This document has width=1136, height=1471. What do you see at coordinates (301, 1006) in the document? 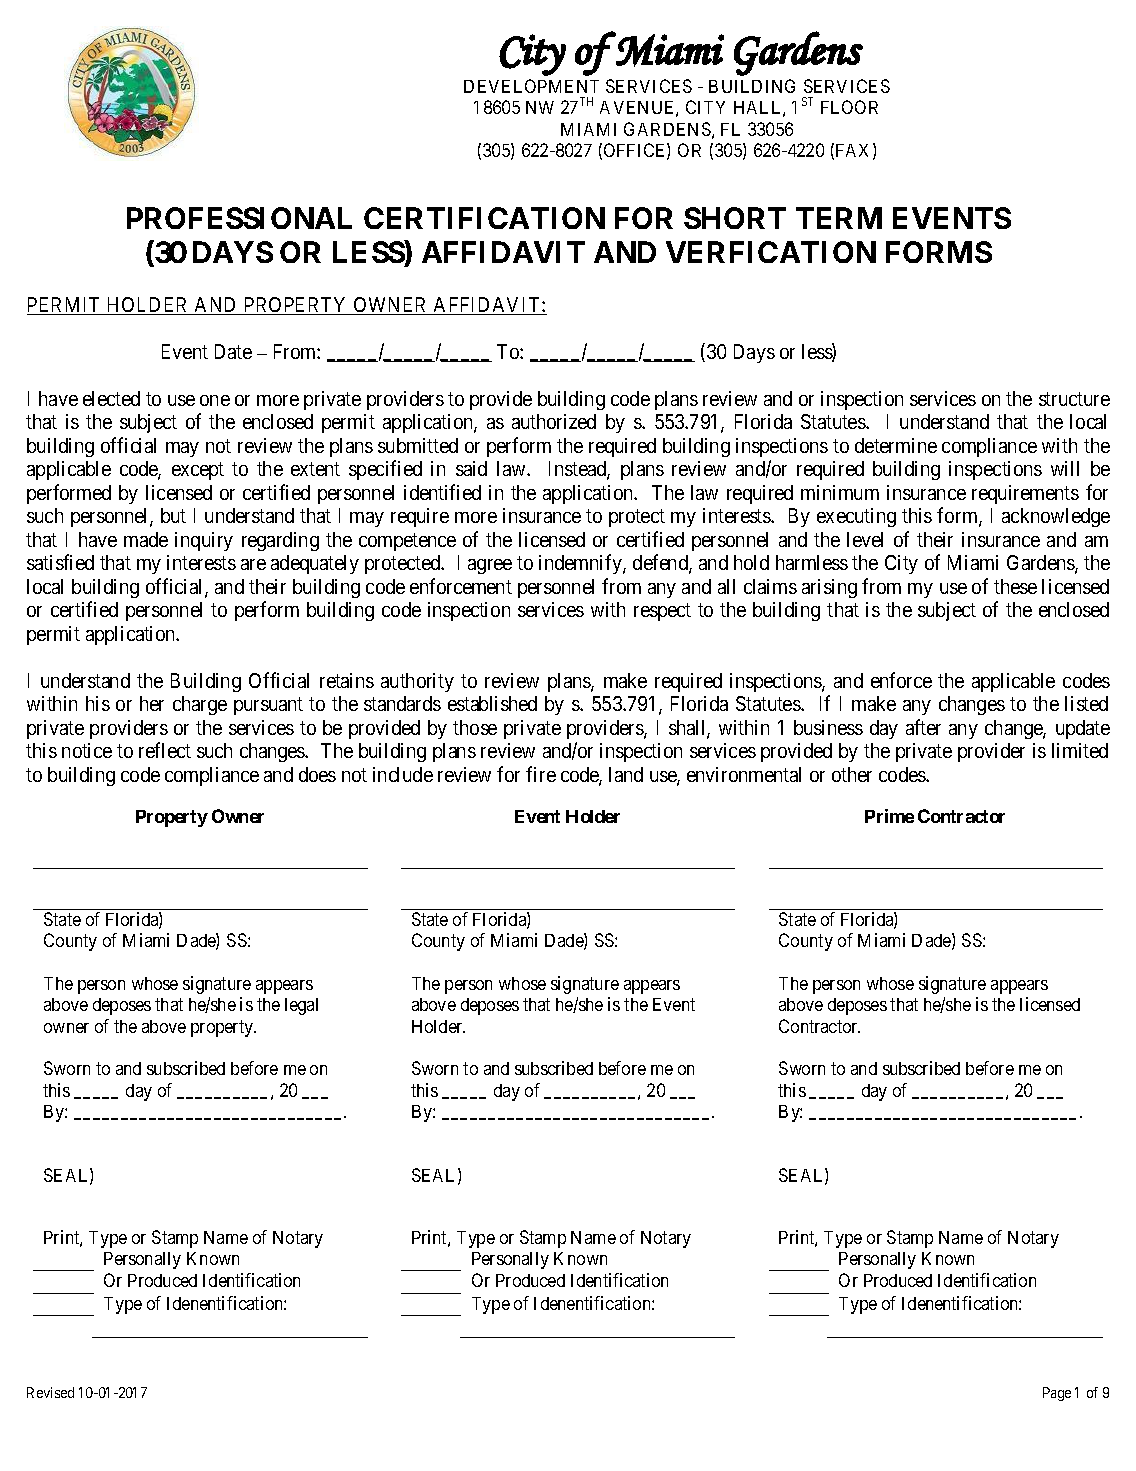
I see `legal` at bounding box center [301, 1006].
